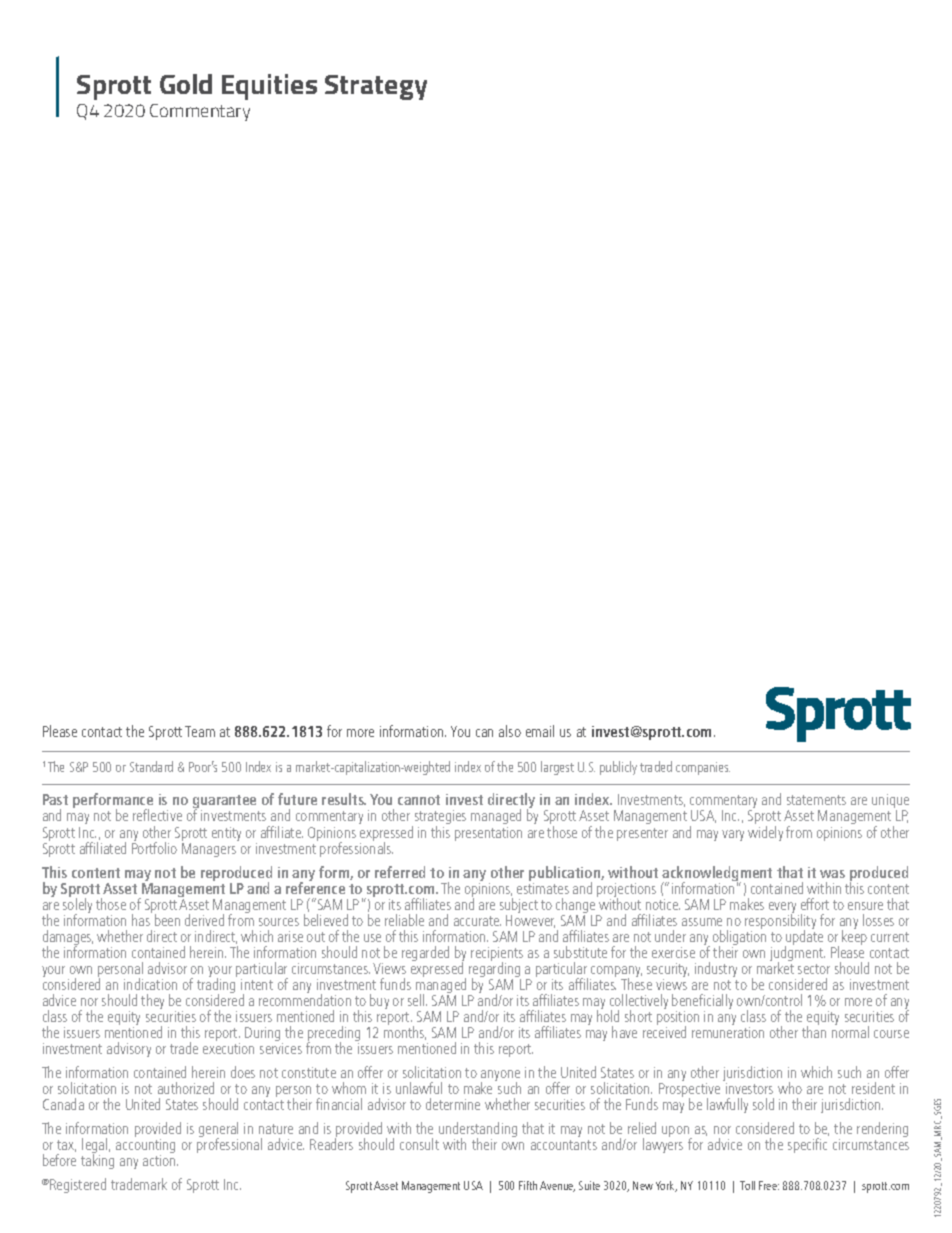 The width and height of the screenshot is (952, 1233). I want to click on statements, so click(816, 800).
